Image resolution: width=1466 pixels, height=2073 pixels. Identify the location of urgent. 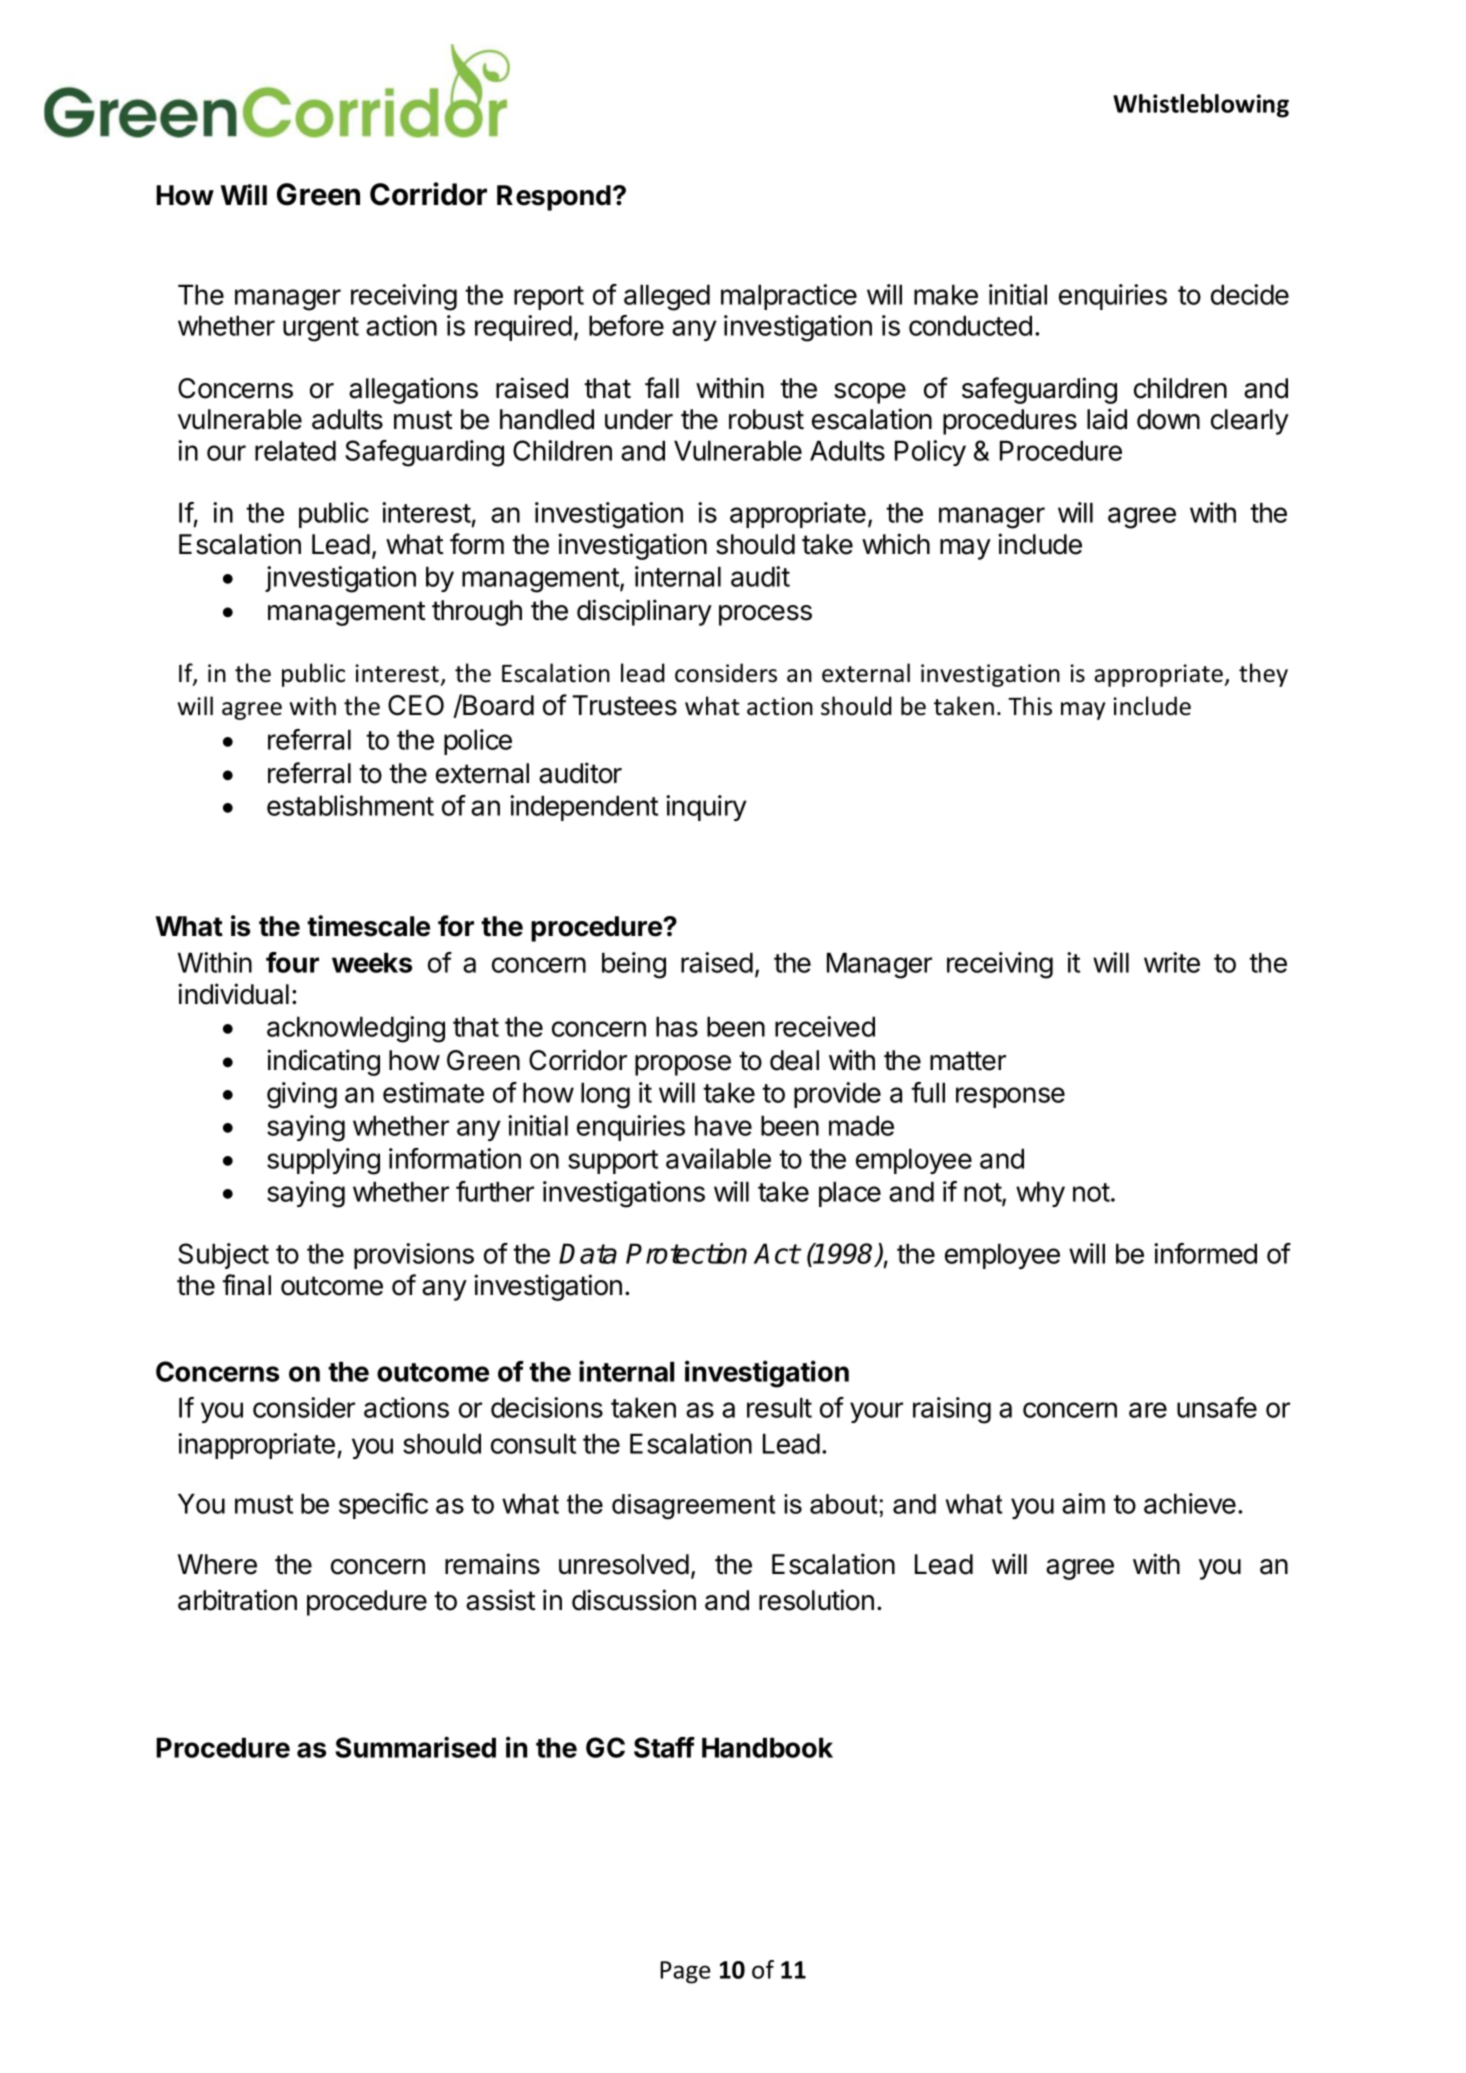
(321, 329).
